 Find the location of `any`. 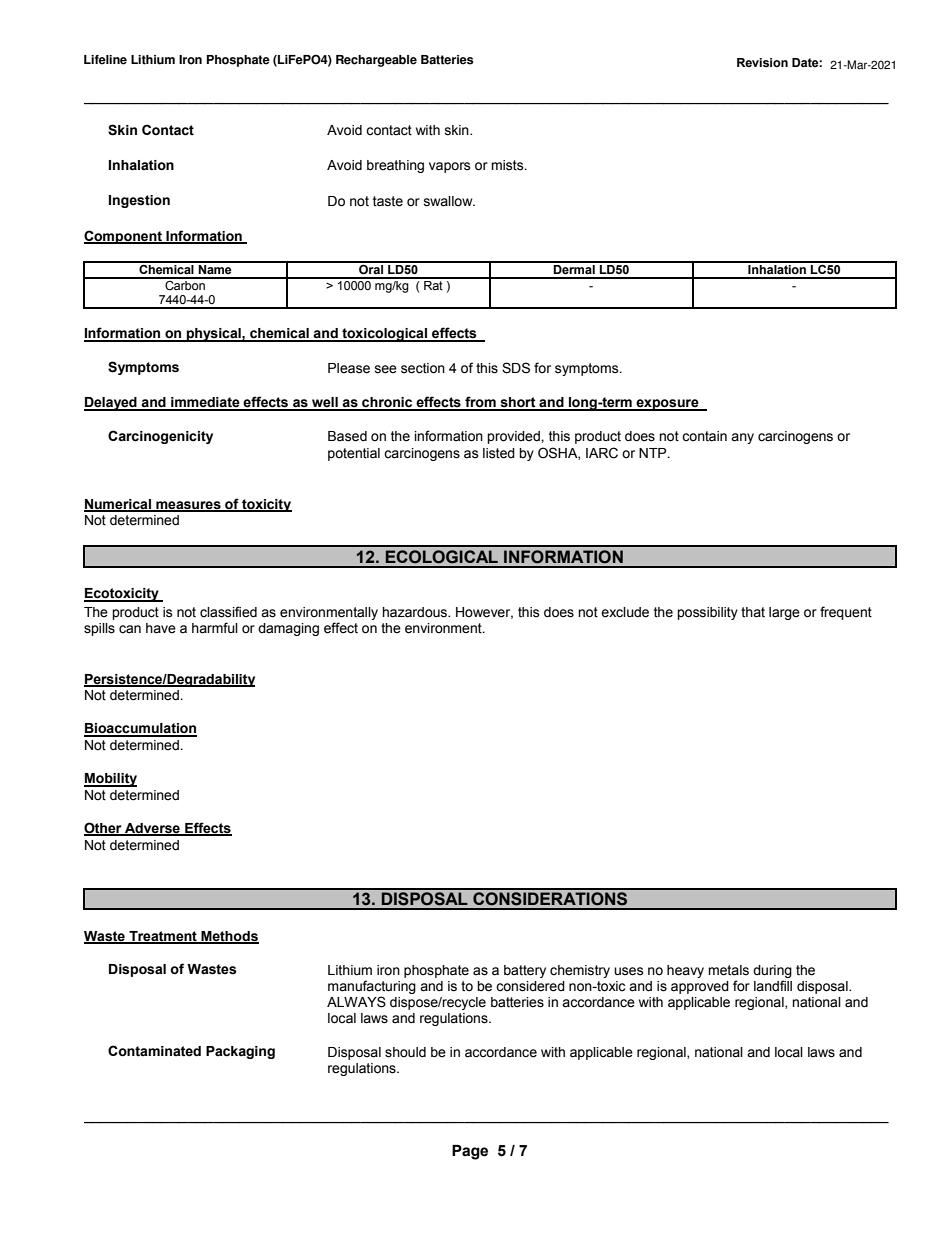

any is located at coordinates (742, 438).
